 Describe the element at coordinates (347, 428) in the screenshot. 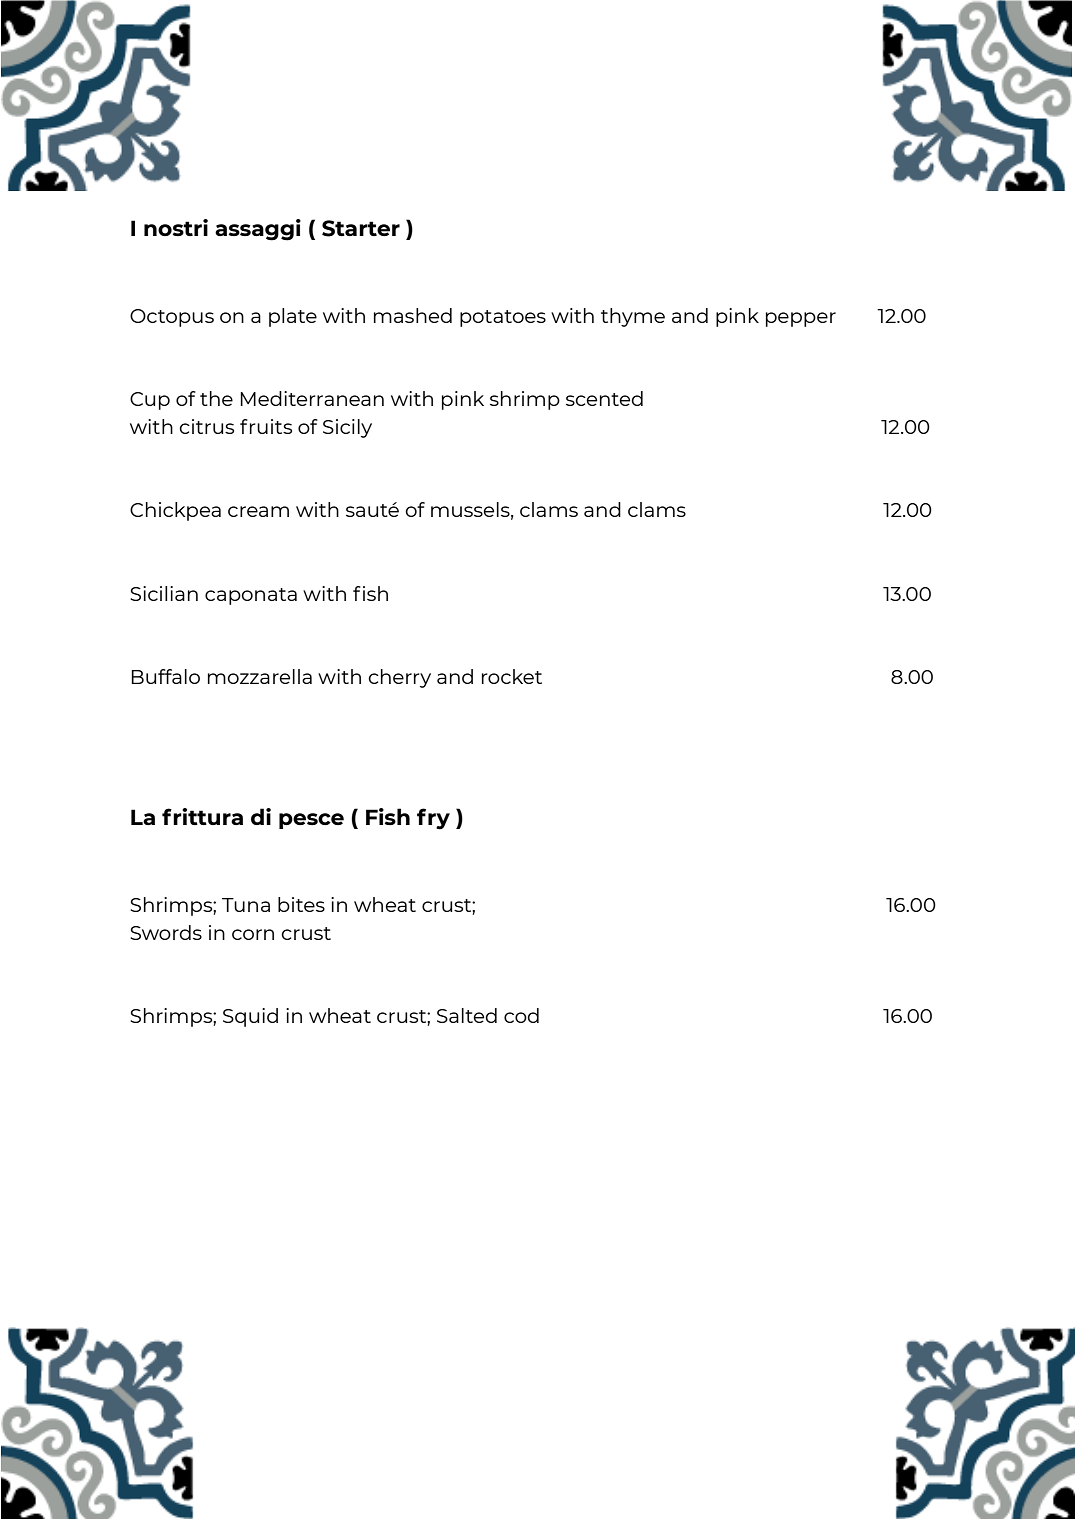

I see `Sicily` at that location.
